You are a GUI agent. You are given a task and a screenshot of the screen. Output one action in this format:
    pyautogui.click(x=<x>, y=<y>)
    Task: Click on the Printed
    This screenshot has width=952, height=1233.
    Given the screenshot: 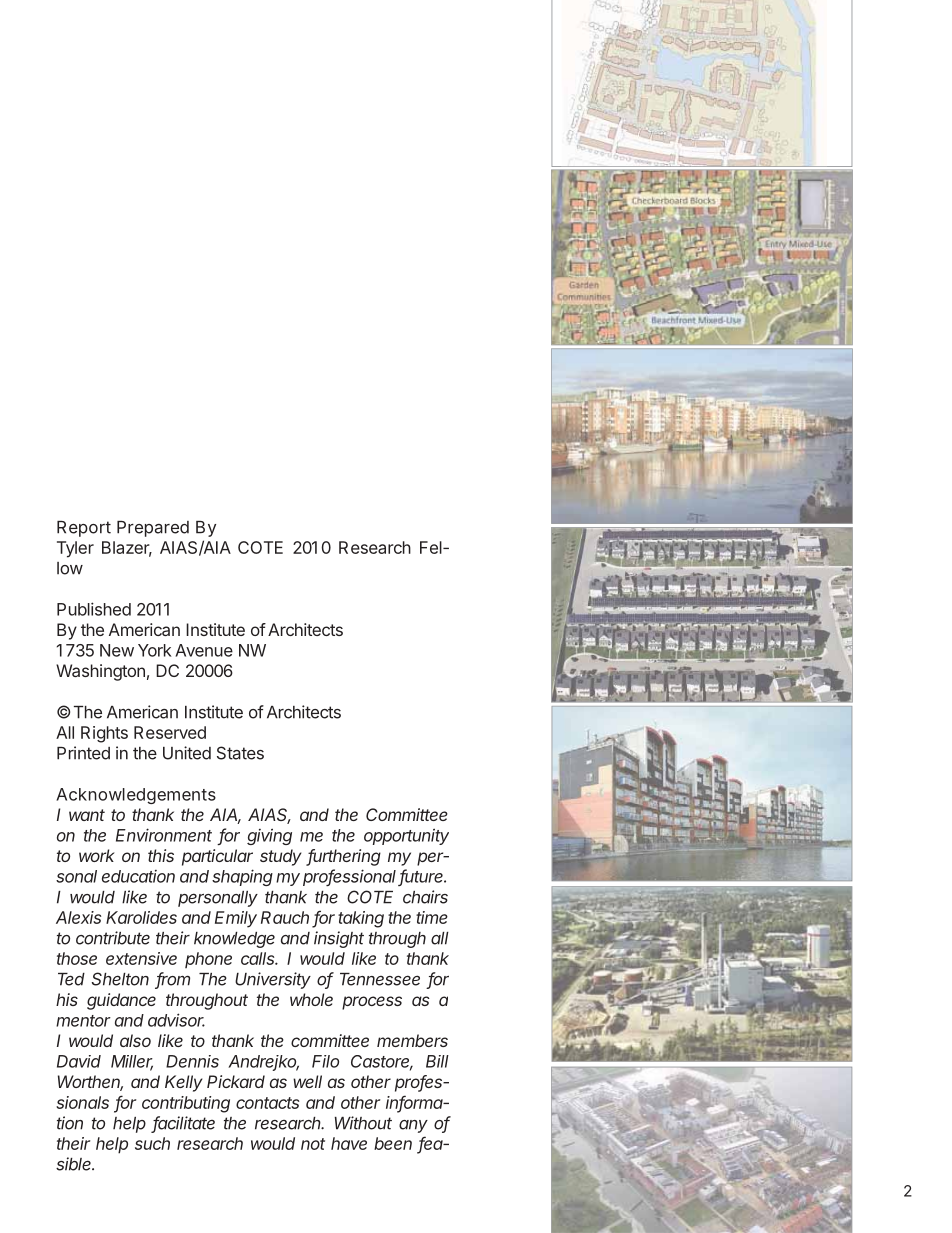 What is the action you would take?
    pyautogui.click(x=83, y=753)
